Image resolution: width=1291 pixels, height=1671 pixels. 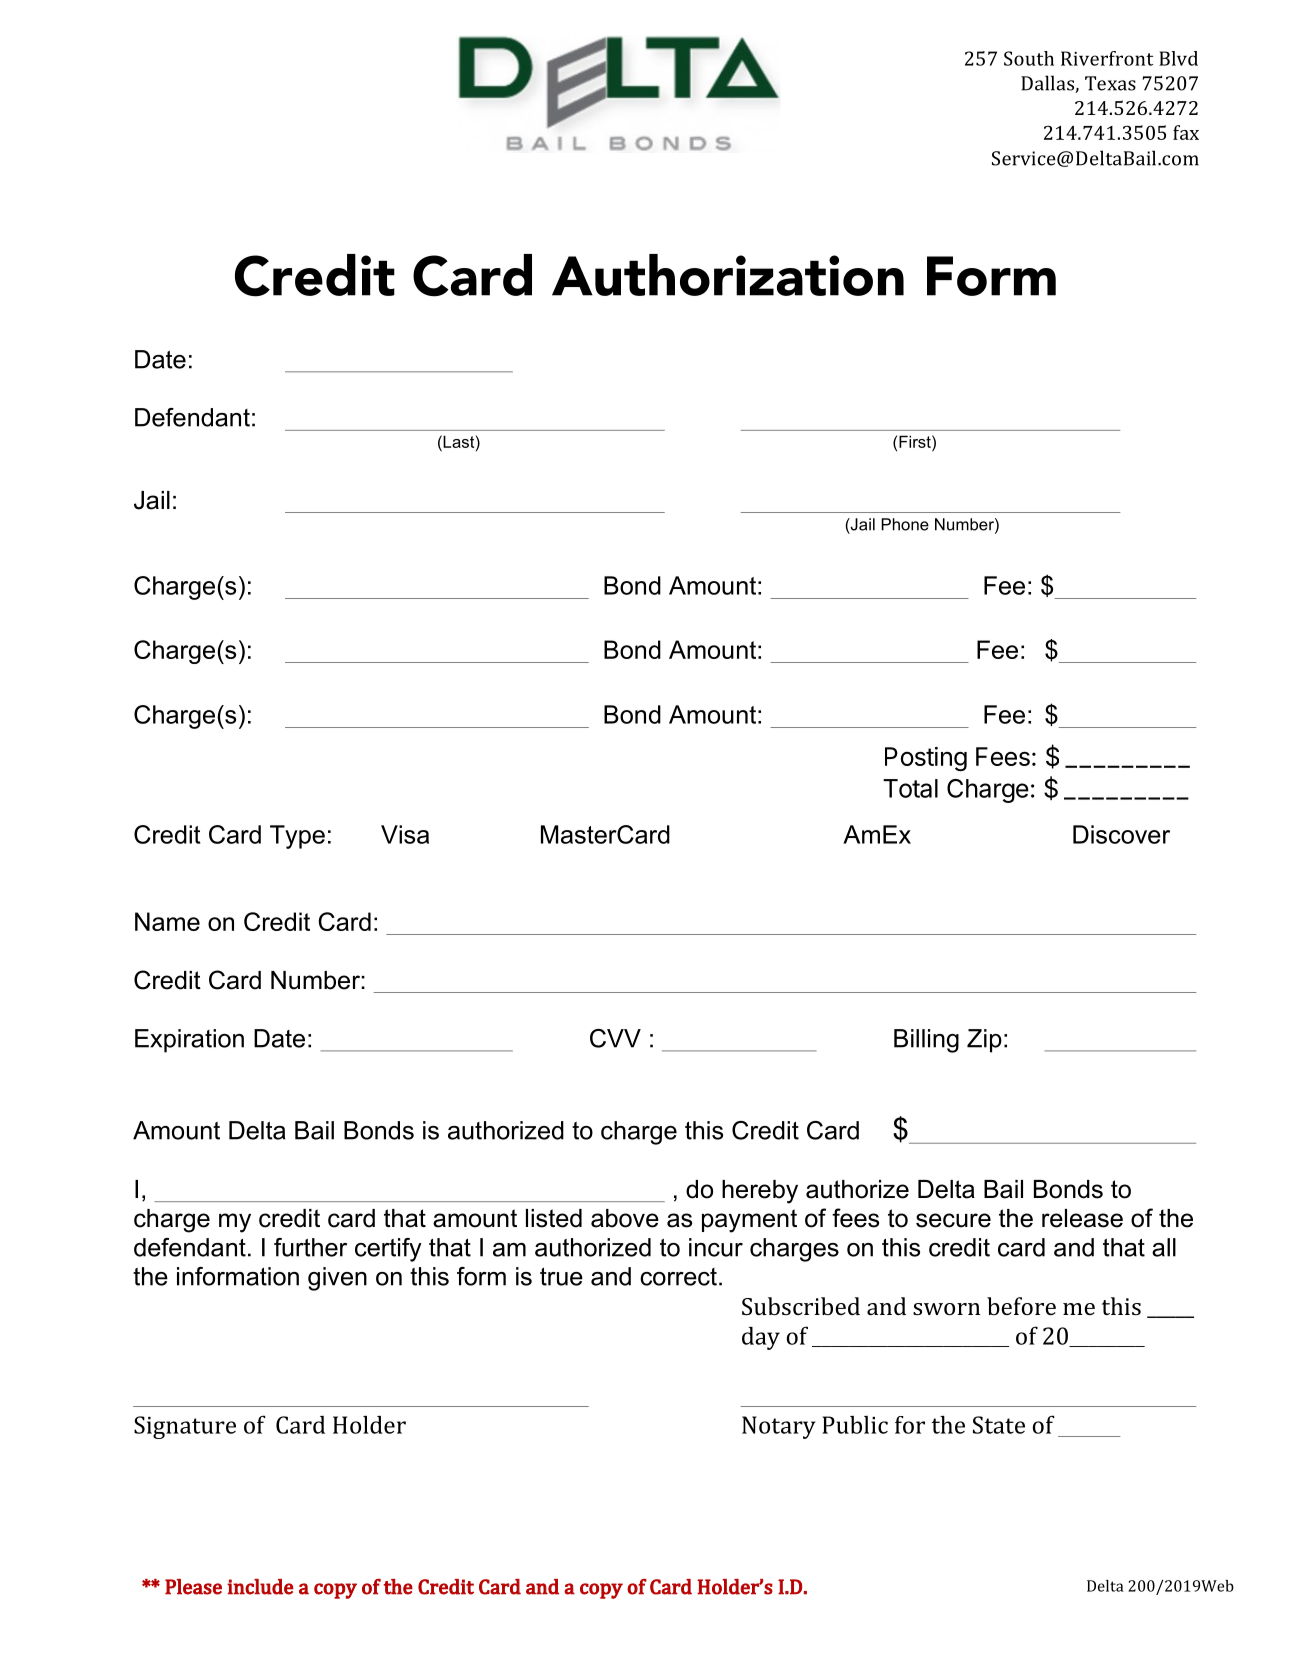 What do you see at coordinates (905, 524) in the page?
I see `Phone` at bounding box center [905, 524].
